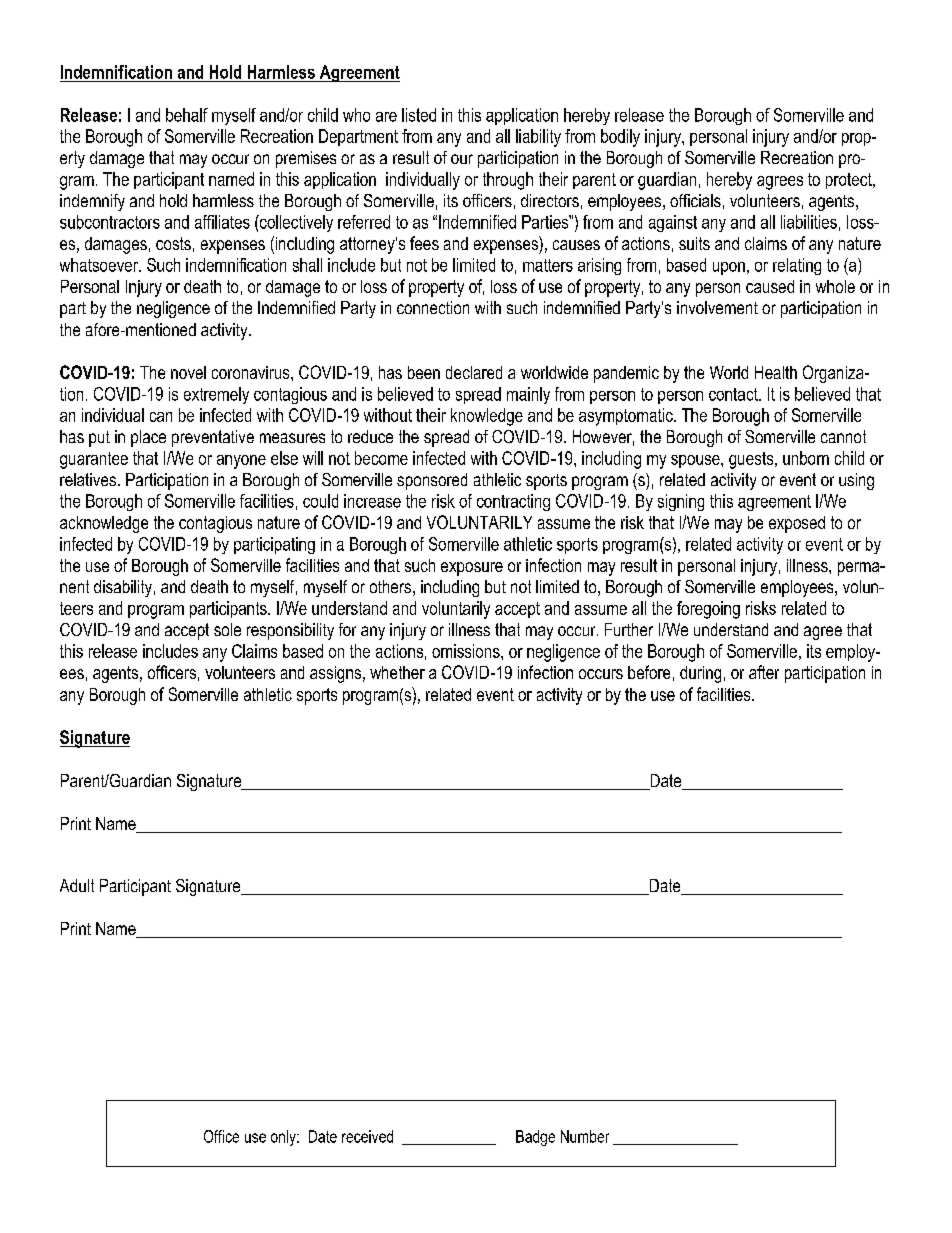 The width and height of the screenshot is (952, 1233). What do you see at coordinates (227, 629) in the screenshot?
I see `sole` at bounding box center [227, 629].
